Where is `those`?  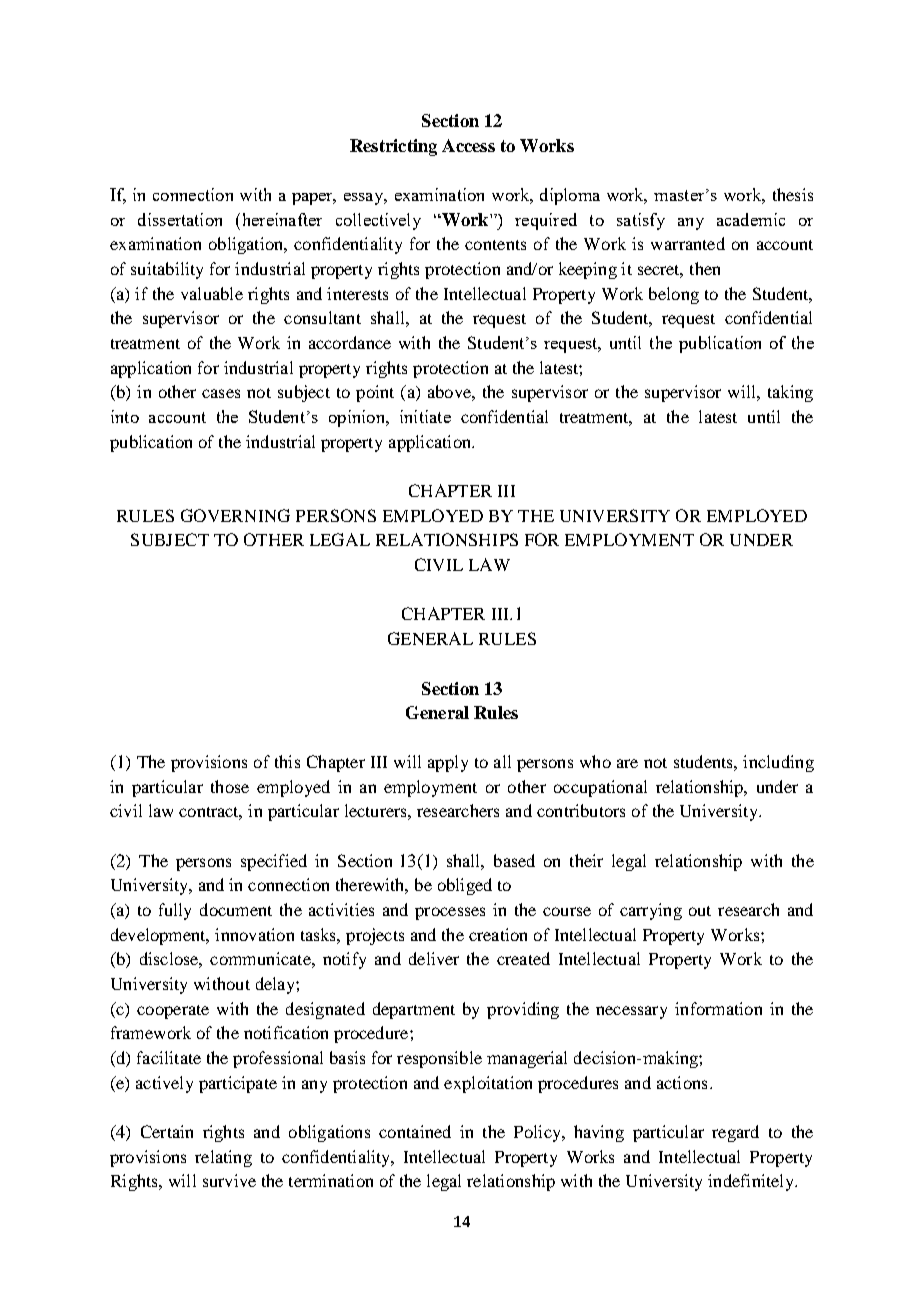 those is located at coordinates (230, 786).
